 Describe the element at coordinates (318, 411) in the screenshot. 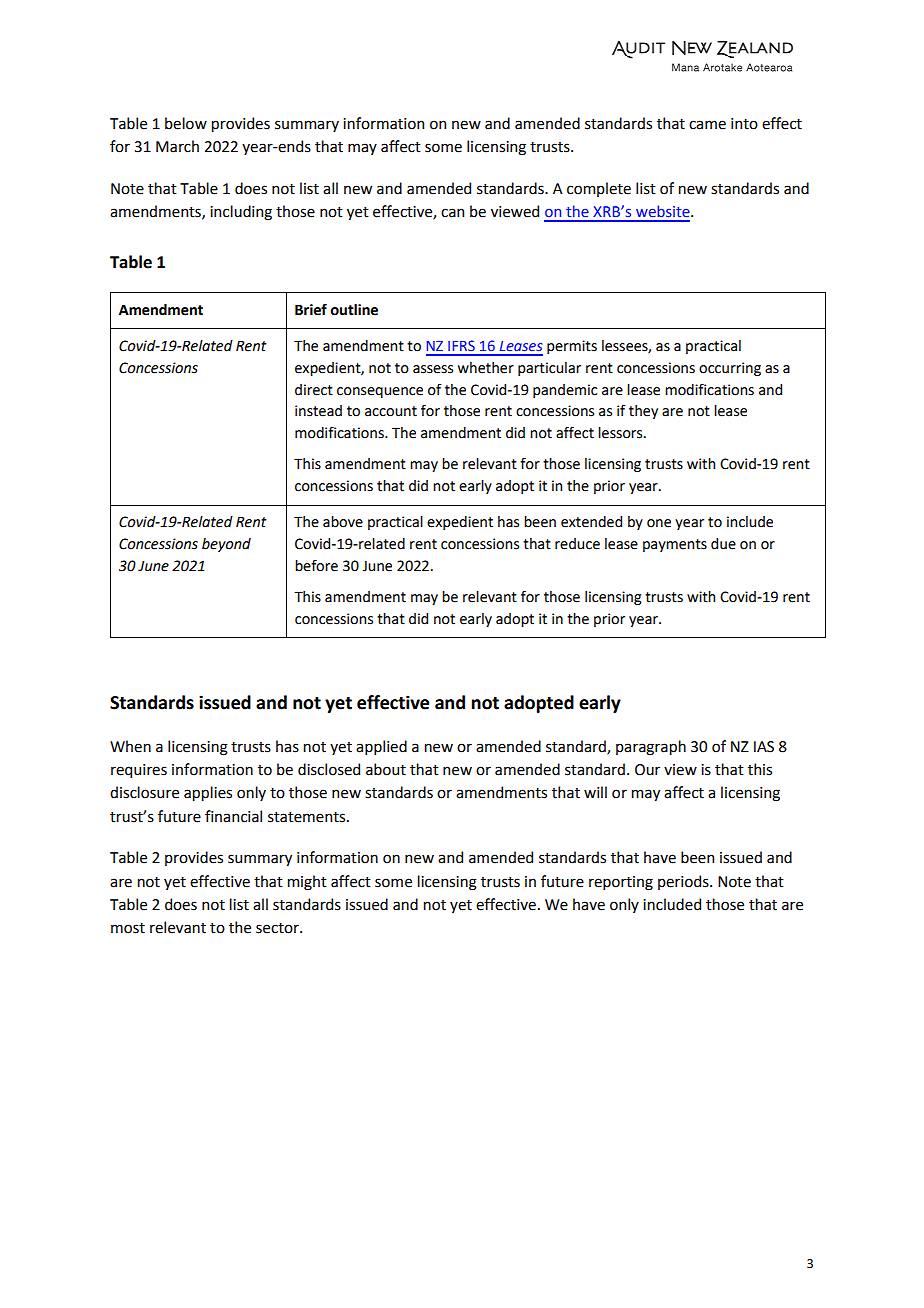

I see `instead` at that location.
